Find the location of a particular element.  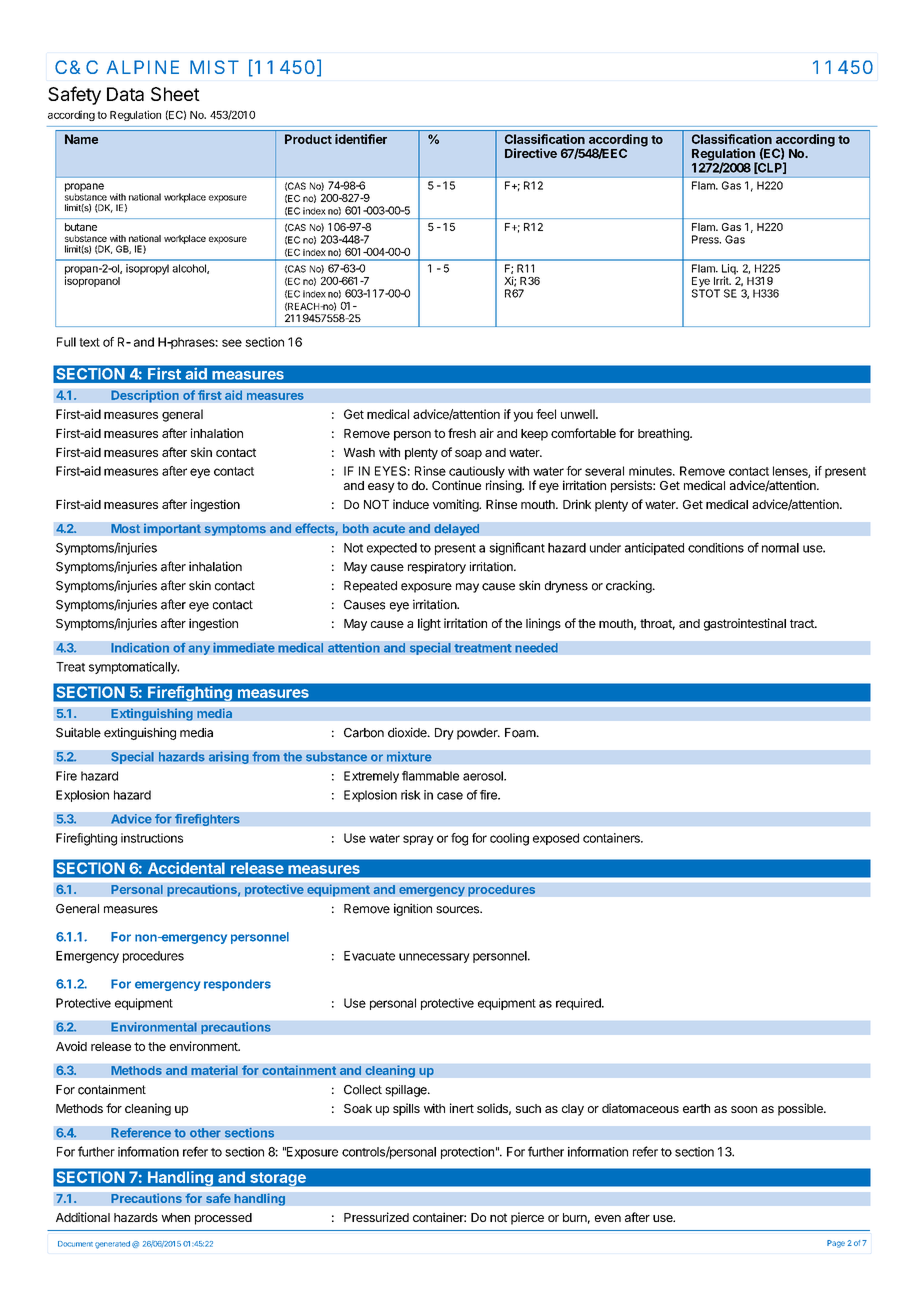

identifier is located at coordinates (361, 139).
